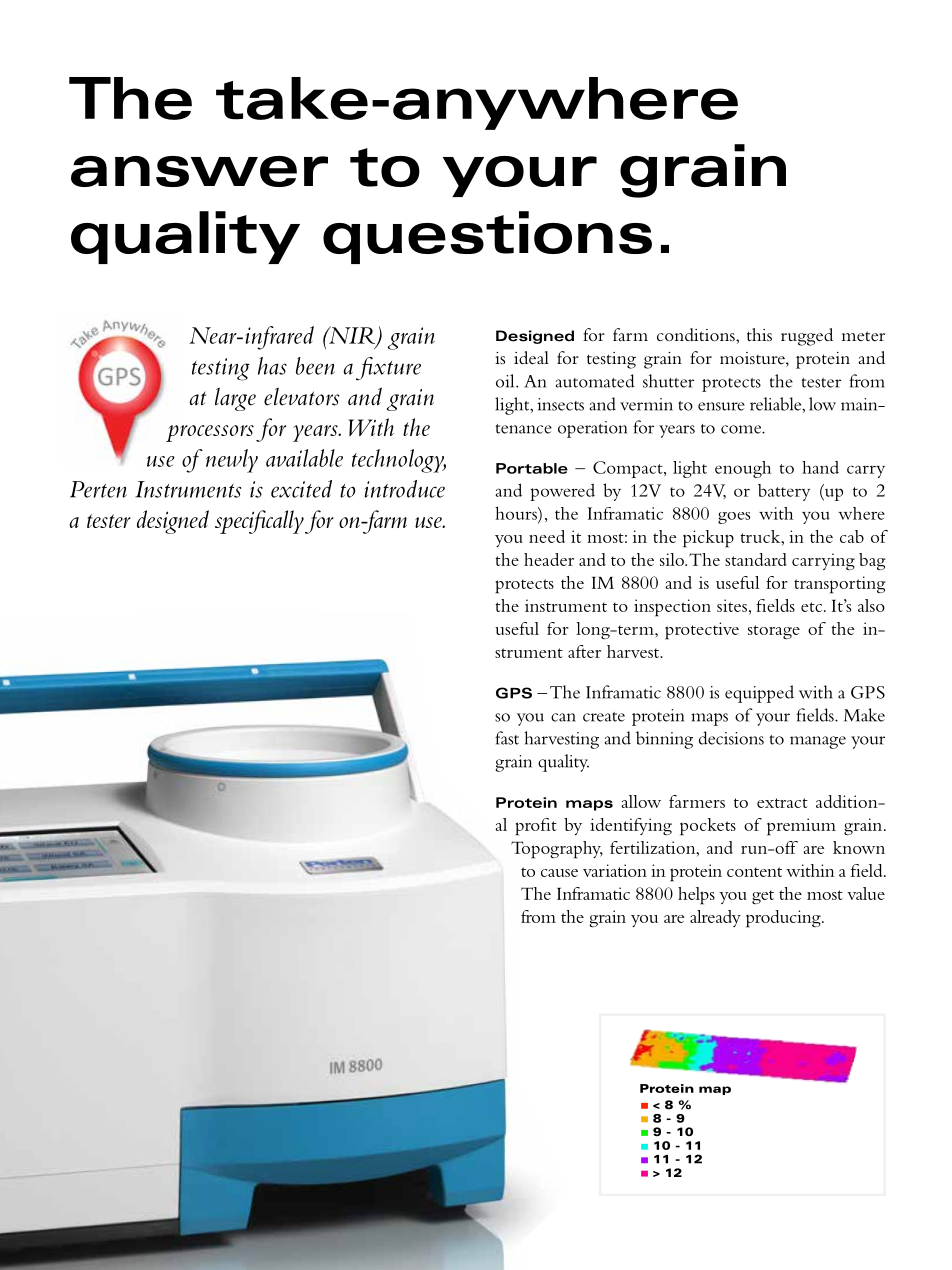 Image resolution: width=952 pixels, height=1270 pixels. Describe the element at coordinates (557, 850) in the screenshot. I see `Topography` at that location.
